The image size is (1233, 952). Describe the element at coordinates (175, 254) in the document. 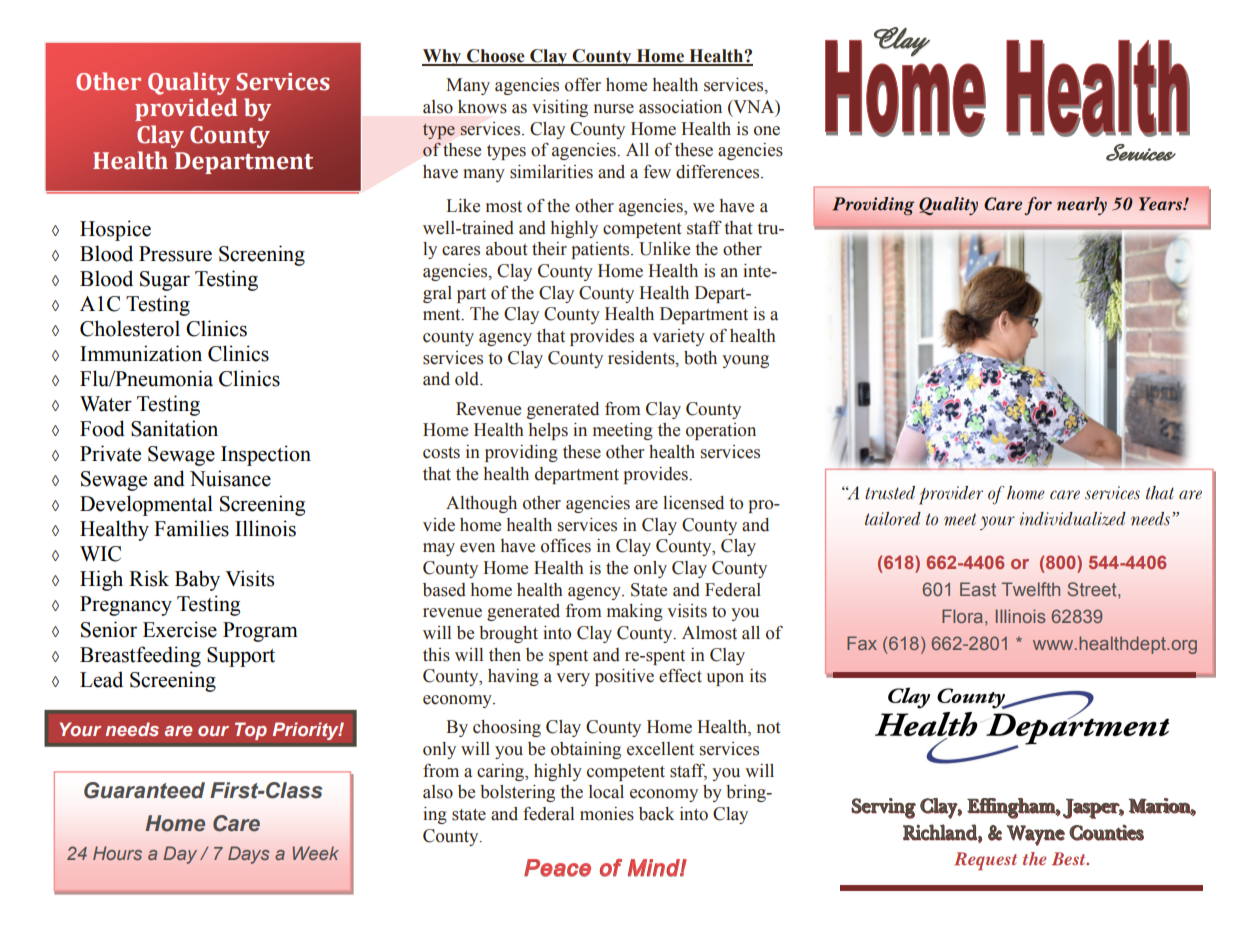

I see `Pressure` at that location.
